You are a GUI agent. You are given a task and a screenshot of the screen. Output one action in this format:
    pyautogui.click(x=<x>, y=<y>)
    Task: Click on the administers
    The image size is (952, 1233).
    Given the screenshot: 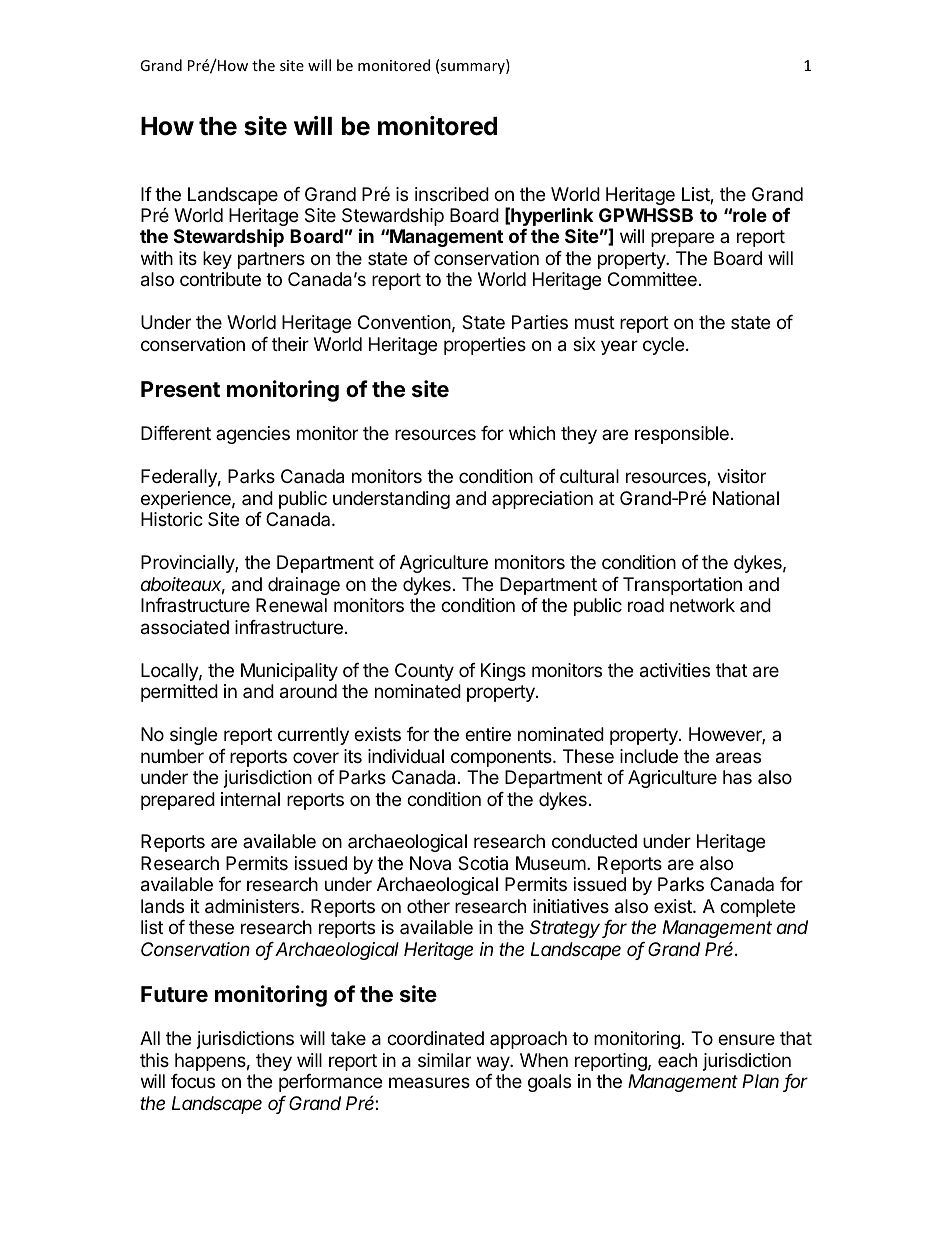 What is the action you would take?
    pyautogui.click(x=253, y=906)
